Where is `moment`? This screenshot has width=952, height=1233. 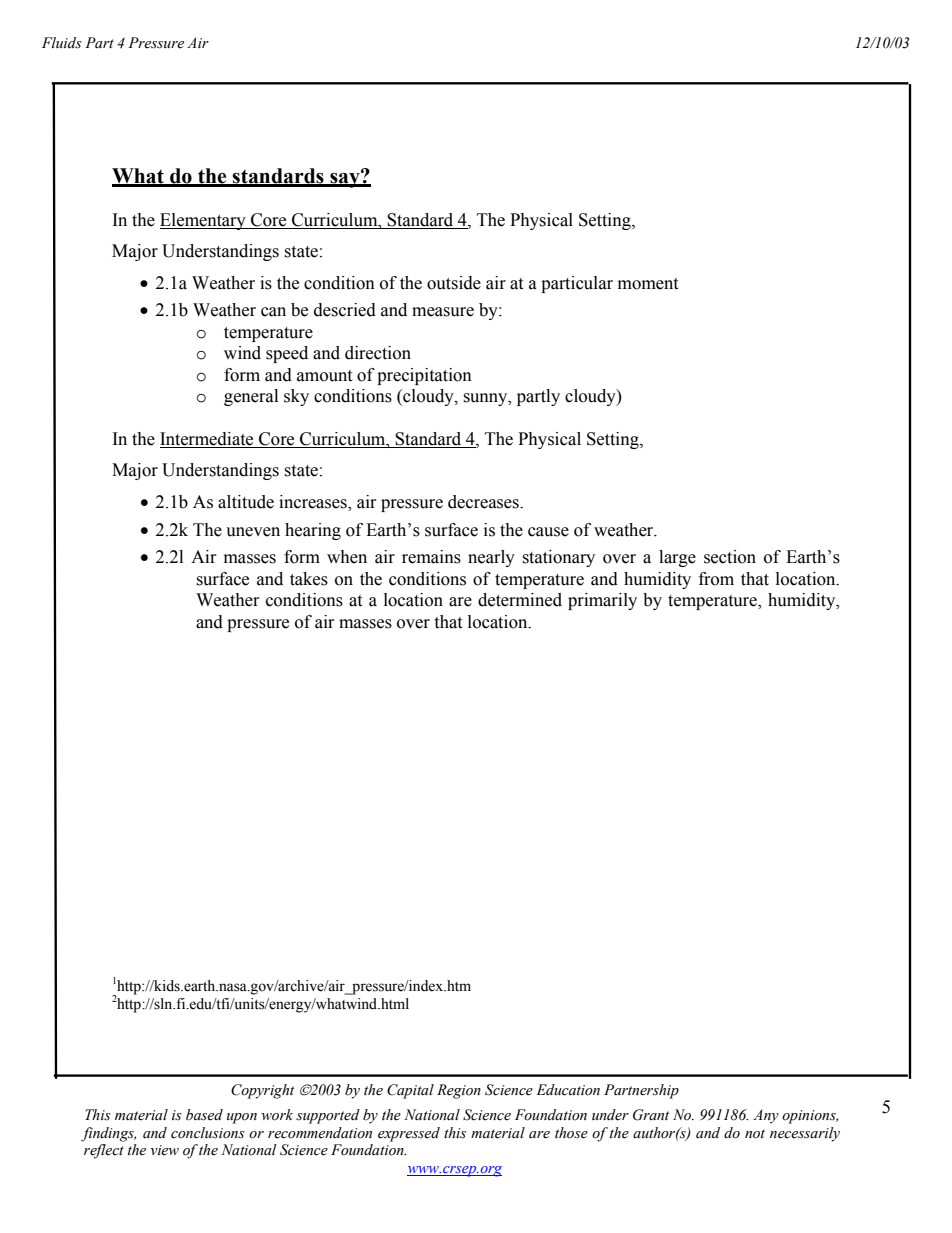
moment is located at coordinates (648, 284).
